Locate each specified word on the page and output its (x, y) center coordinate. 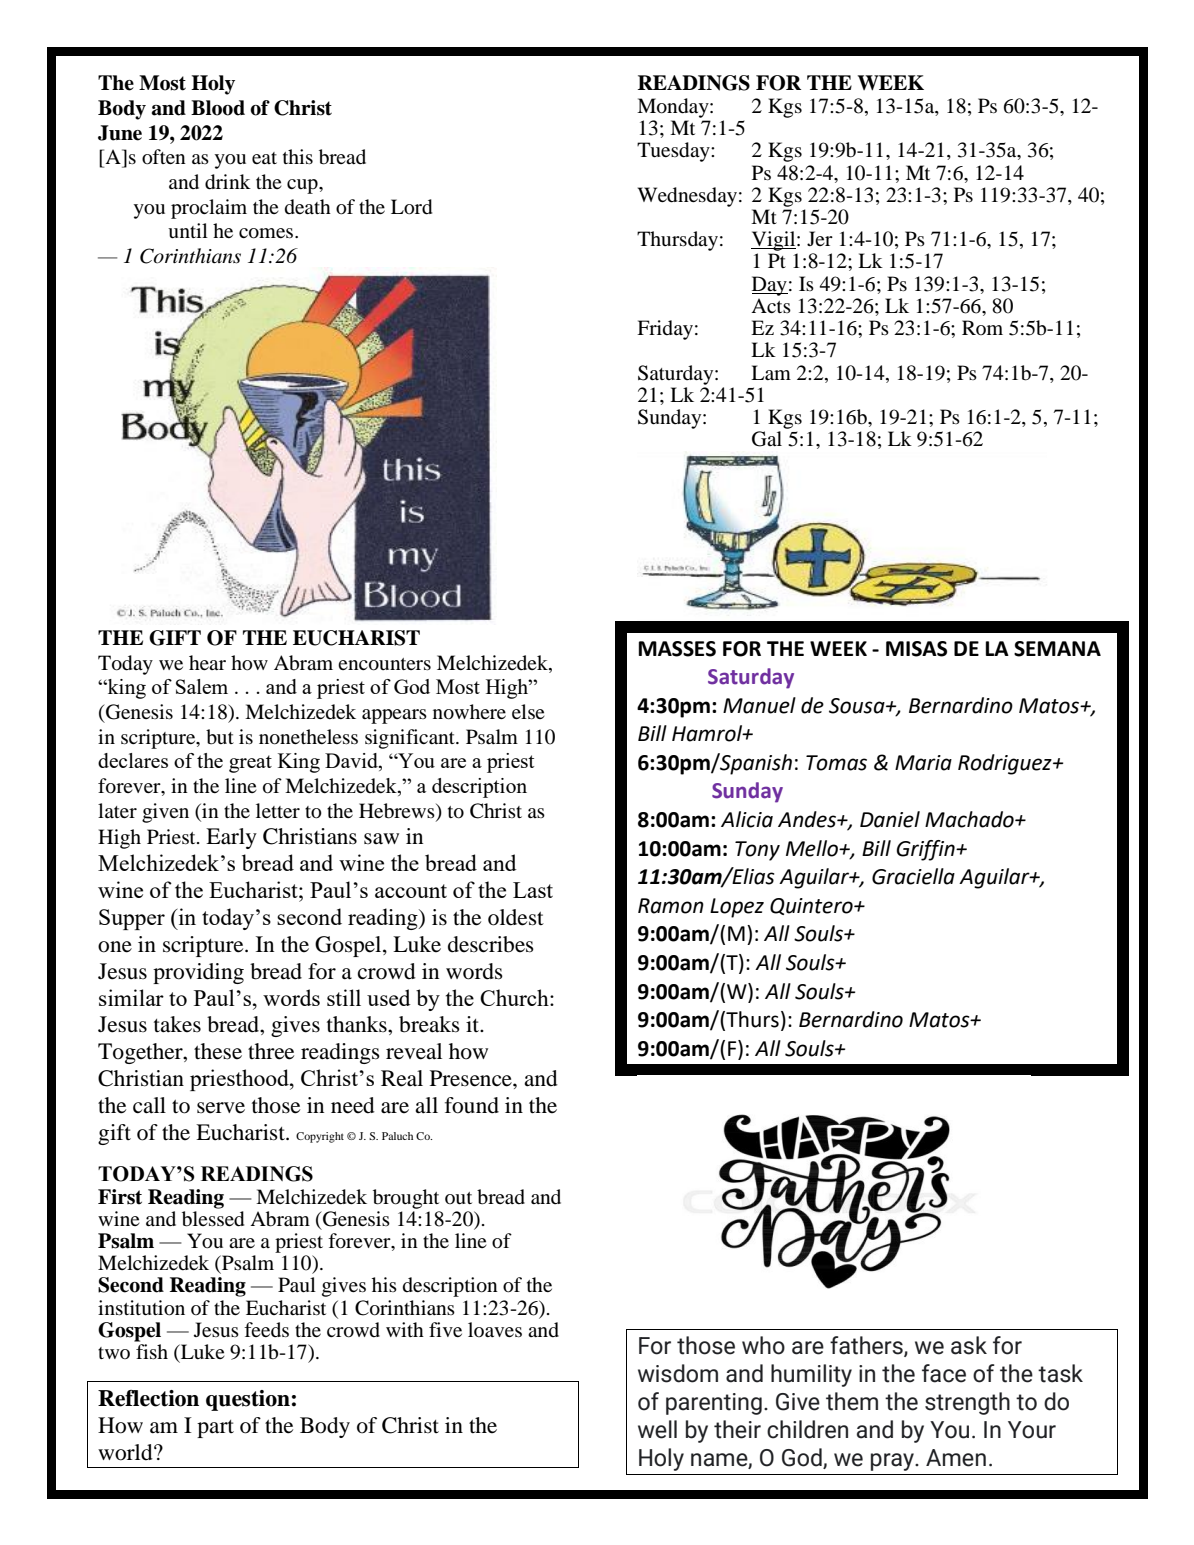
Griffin (926, 850)
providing (198, 973)
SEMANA (1057, 649)
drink (228, 182)
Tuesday (674, 152)
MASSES (677, 649)
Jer (820, 238)
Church (515, 997)
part (215, 1429)
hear (207, 662)
